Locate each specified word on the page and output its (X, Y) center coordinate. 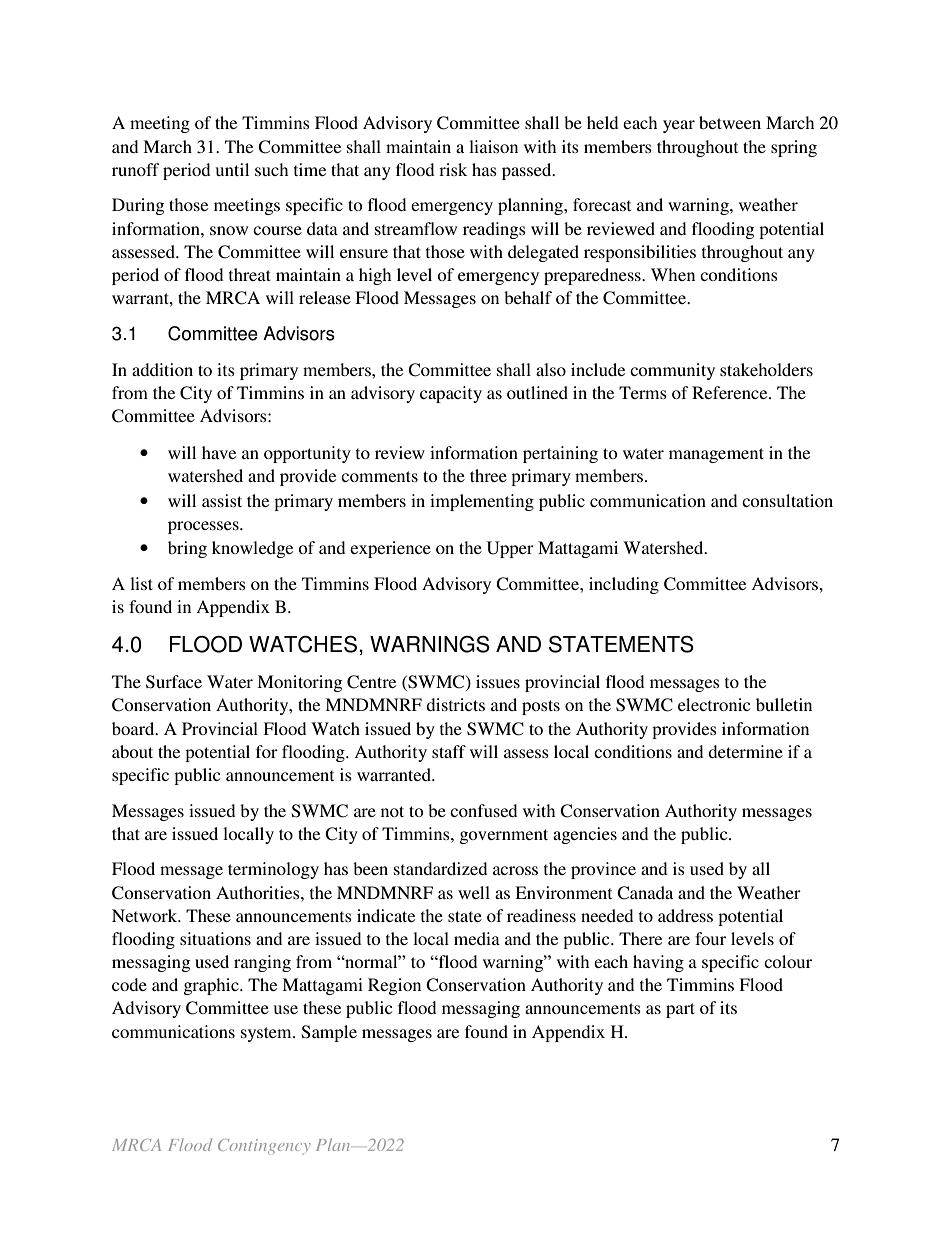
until (232, 169)
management (716, 455)
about (132, 751)
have (219, 452)
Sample (329, 1033)
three (488, 475)
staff (449, 751)
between (730, 122)
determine (745, 751)
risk (453, 169)
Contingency (264, 1147)
